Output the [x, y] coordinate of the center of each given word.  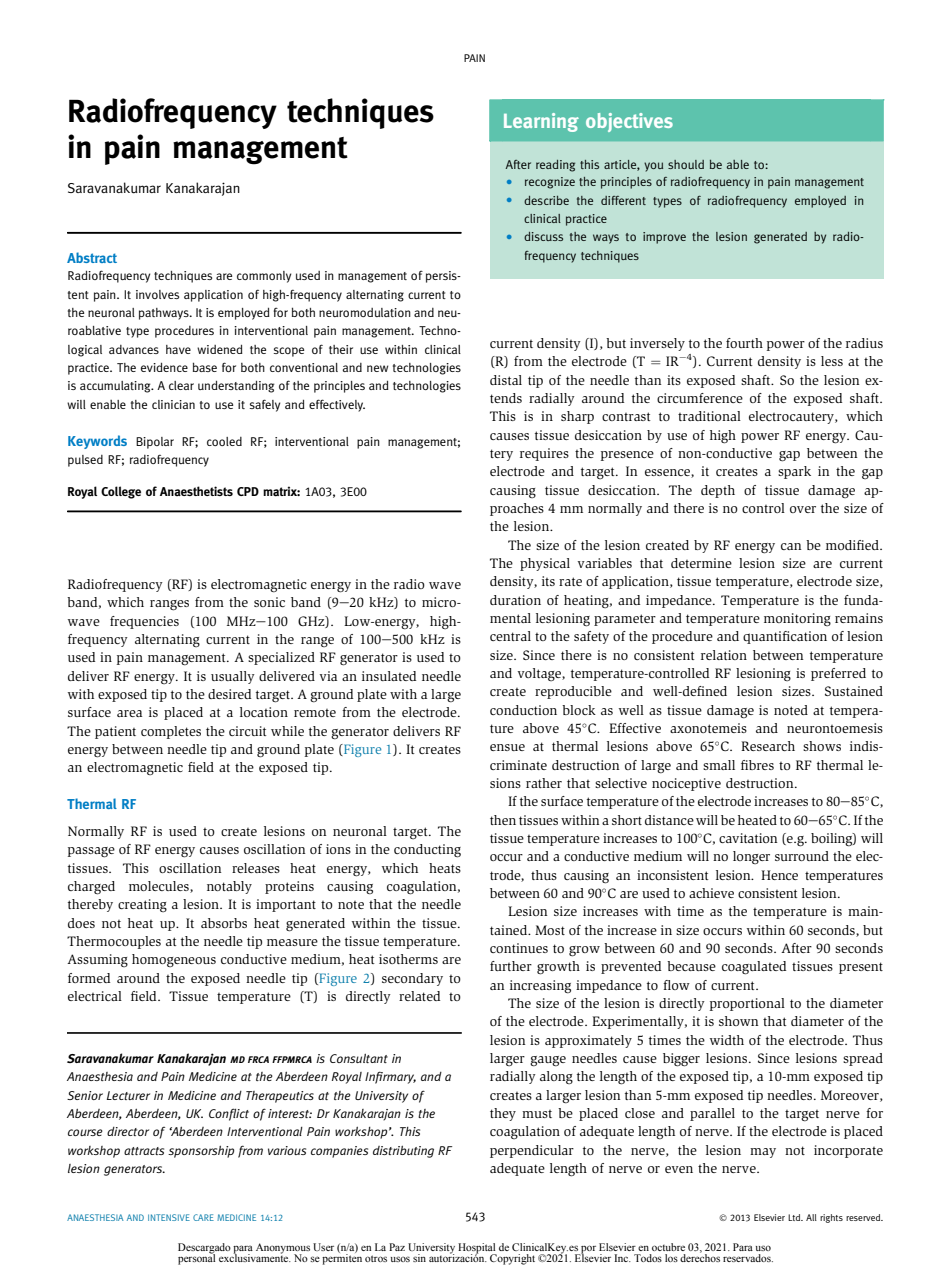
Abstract [92, 257]
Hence [779, 875]
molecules [160, 887]
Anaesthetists [196, 491]
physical [545, 564]
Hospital [477, 1249]
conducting [427, 851]
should [686, 164]
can [791, 546]
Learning [541, 122]
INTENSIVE [169, 1217]
